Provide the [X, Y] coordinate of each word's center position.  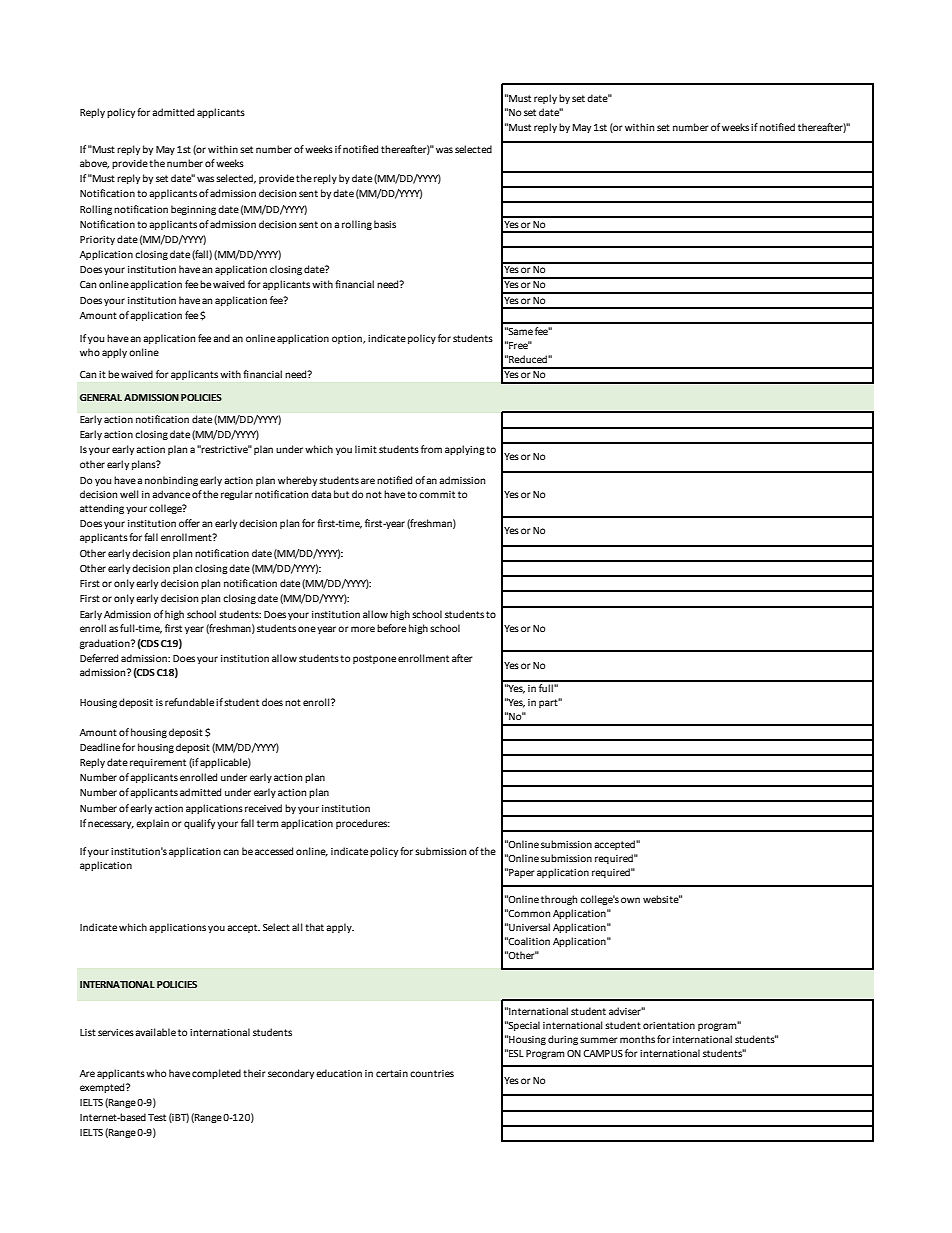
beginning [193, 210]
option [348, 339]
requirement [158, 763]
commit [437, 494]
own [630, 900]
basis [385, 224]
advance [171, 494]
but [341, 494]
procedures [363, 824]
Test [157, 1117]
